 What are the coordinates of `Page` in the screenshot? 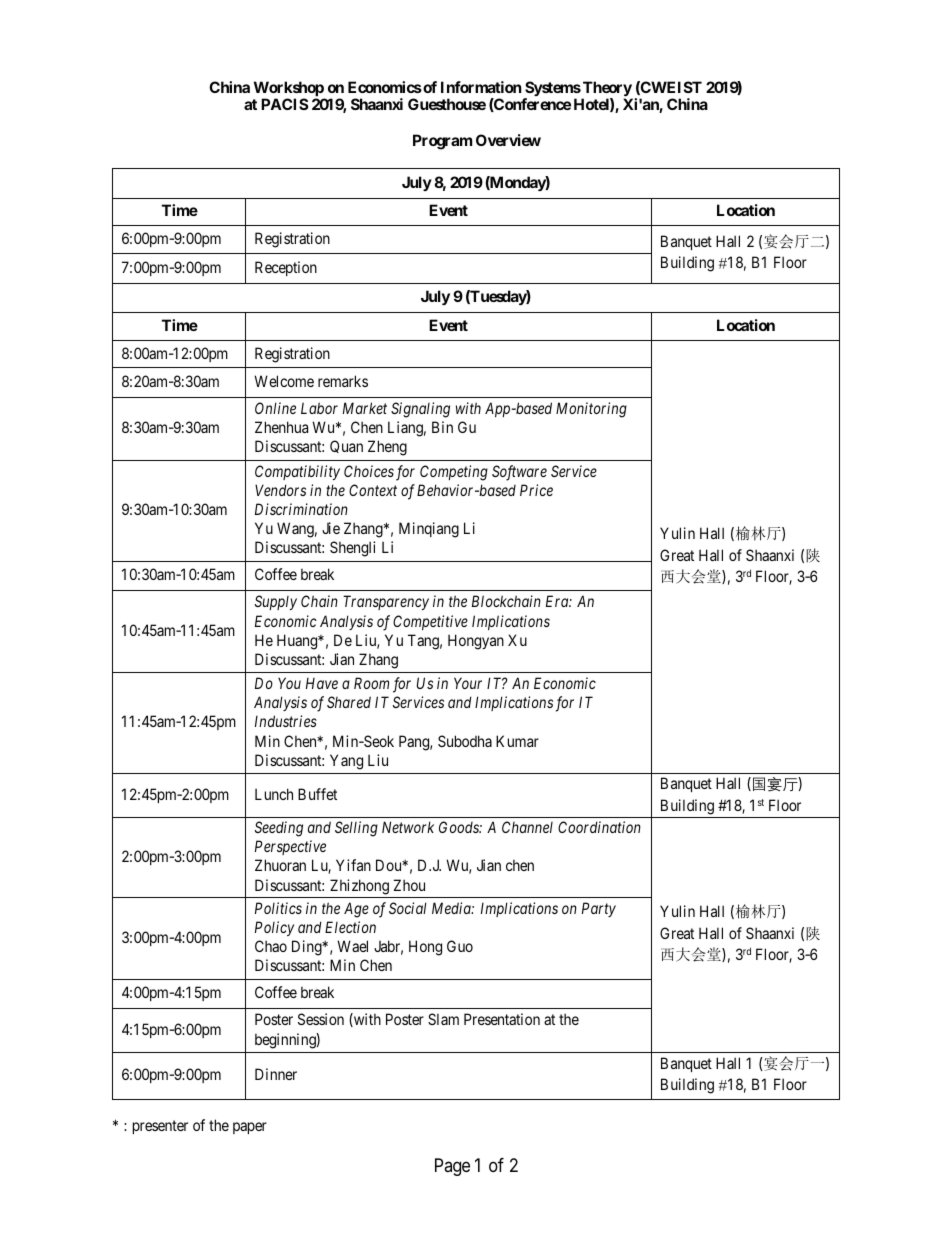 It's located at (452, 1167).
